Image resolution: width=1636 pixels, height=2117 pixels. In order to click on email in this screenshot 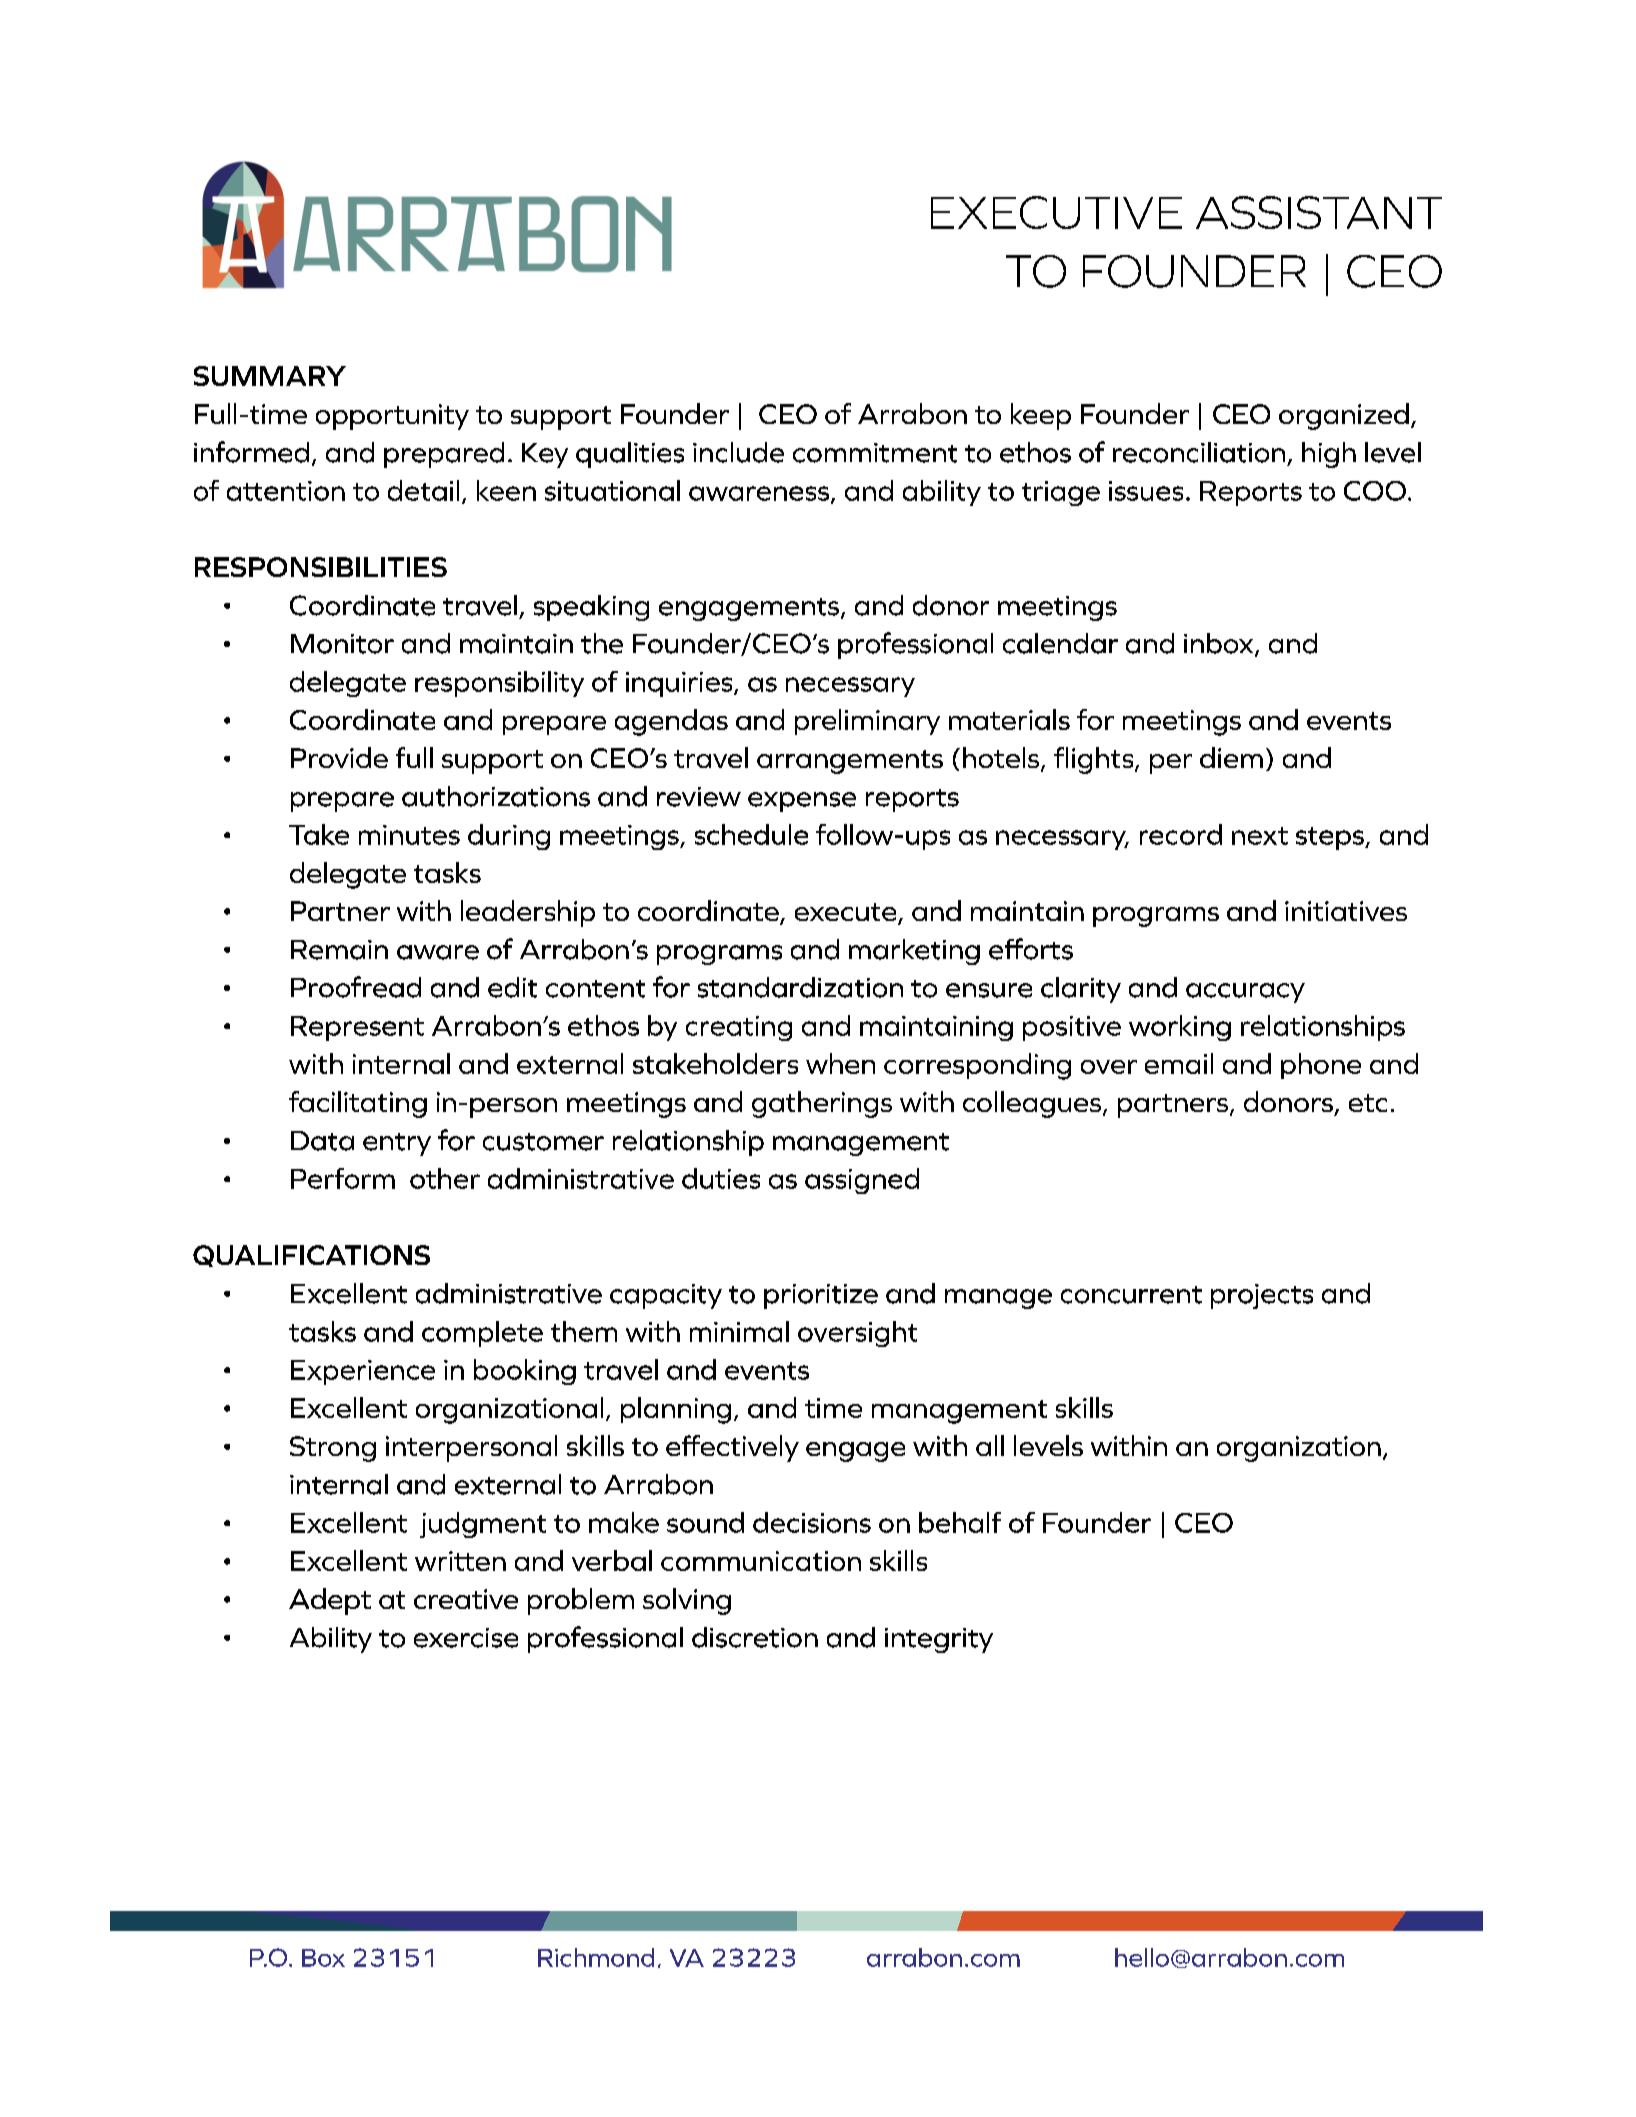, I will do `click(1179, 1063)`.
